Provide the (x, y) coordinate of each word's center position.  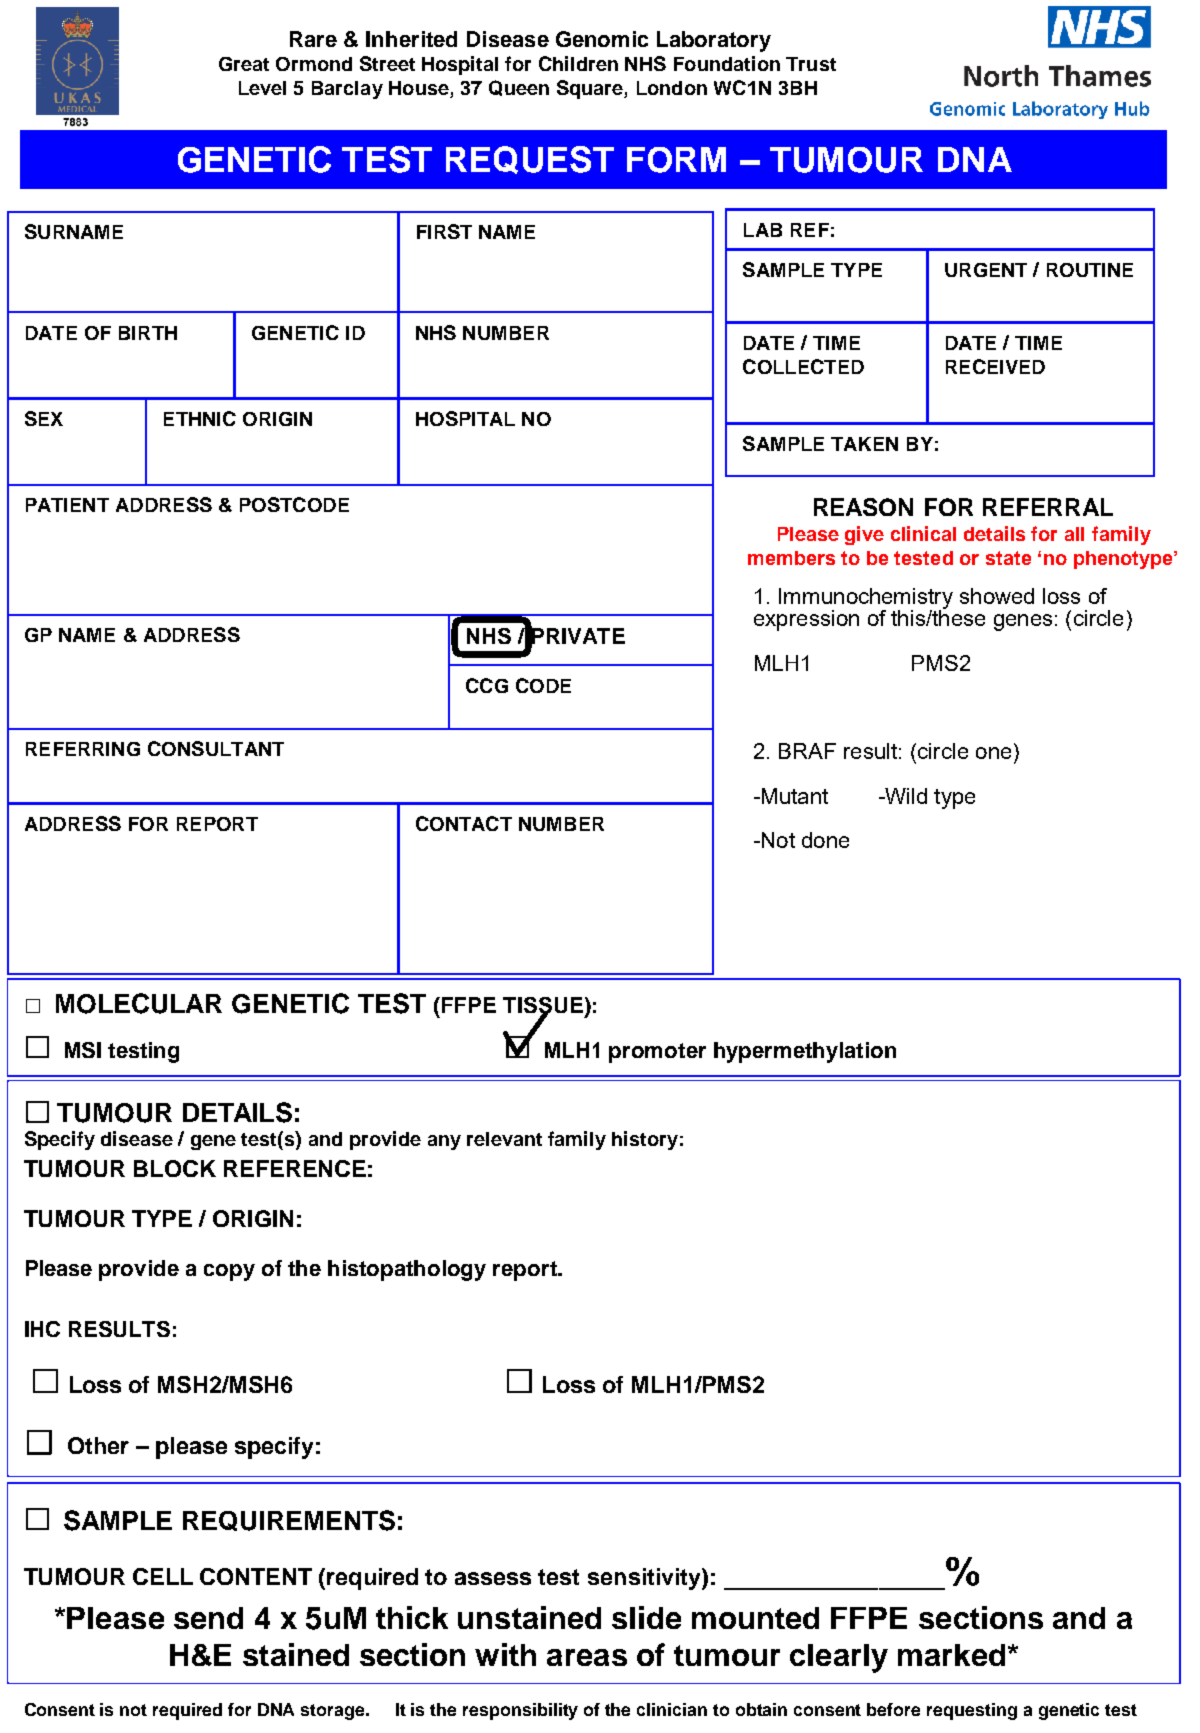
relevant (504, 1139)
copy (229, 1272)
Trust (811, 64)
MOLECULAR (139, 1003)
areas (587, 1657)
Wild (905, 796)
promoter (657, 1053)
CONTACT (464, 823)
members (791, 558)
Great (244, 64)
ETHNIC (200, 418)
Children (578, 63)
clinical (923, 533)
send (208, 1618)
